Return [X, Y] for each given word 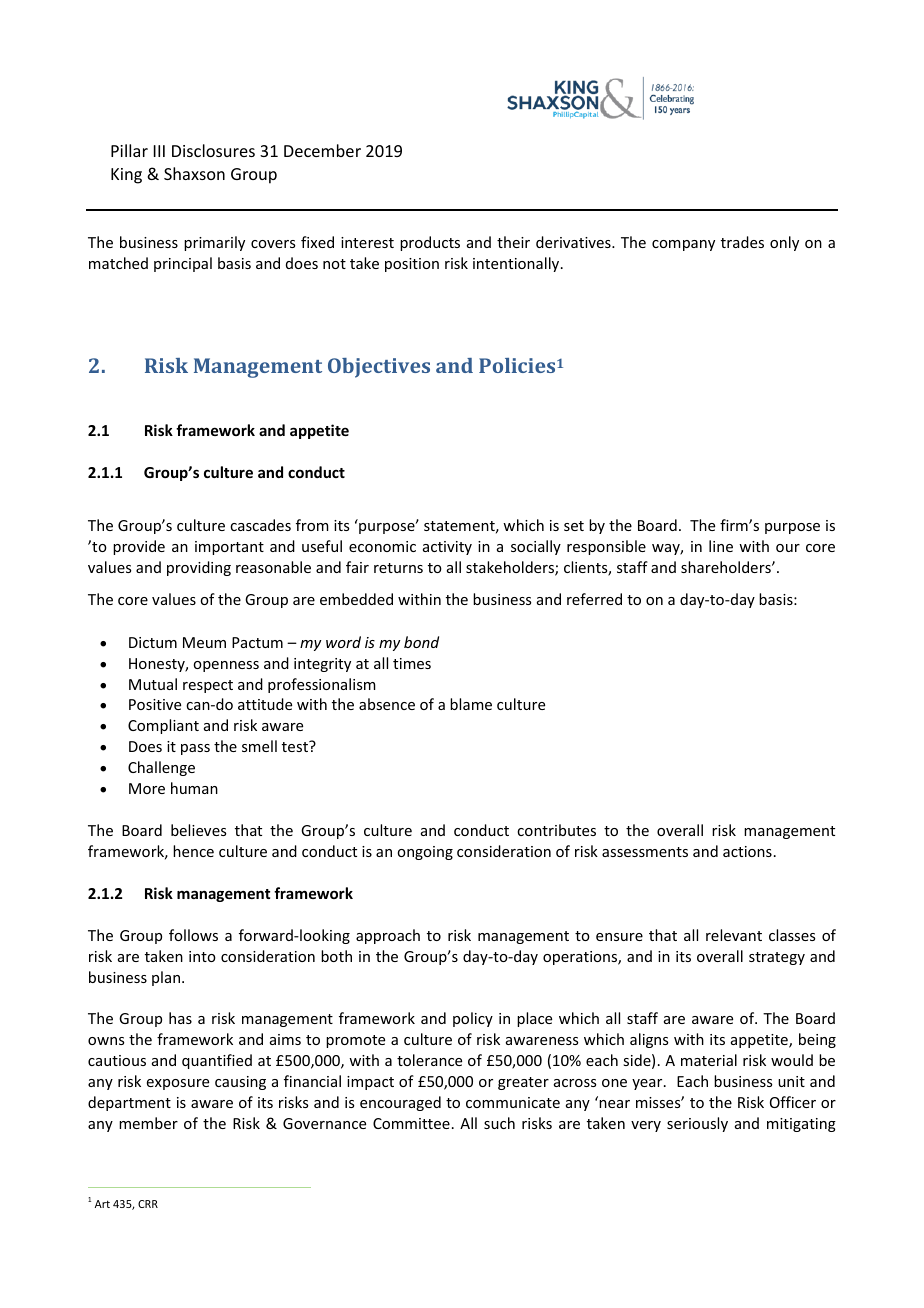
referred [594, 599]
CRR [148, 1204]
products [430, 243]
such [499, 1123]
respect [208, 686]
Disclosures [213, 150]
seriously [697, 1124]
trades [742, 242]
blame [471, 704]
